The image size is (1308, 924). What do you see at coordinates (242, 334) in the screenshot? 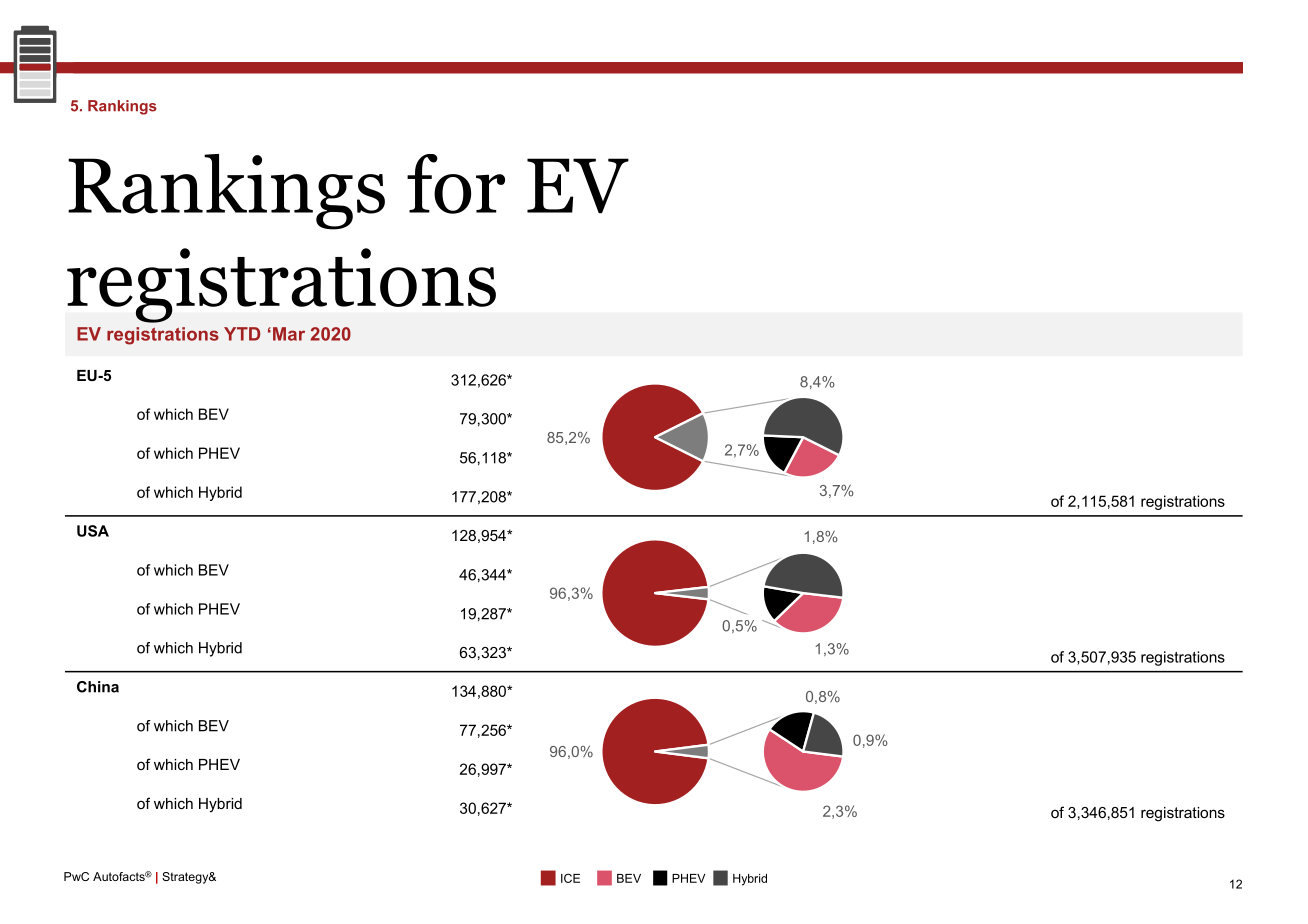
I see `YTD` at bounding box center [242, 334].
